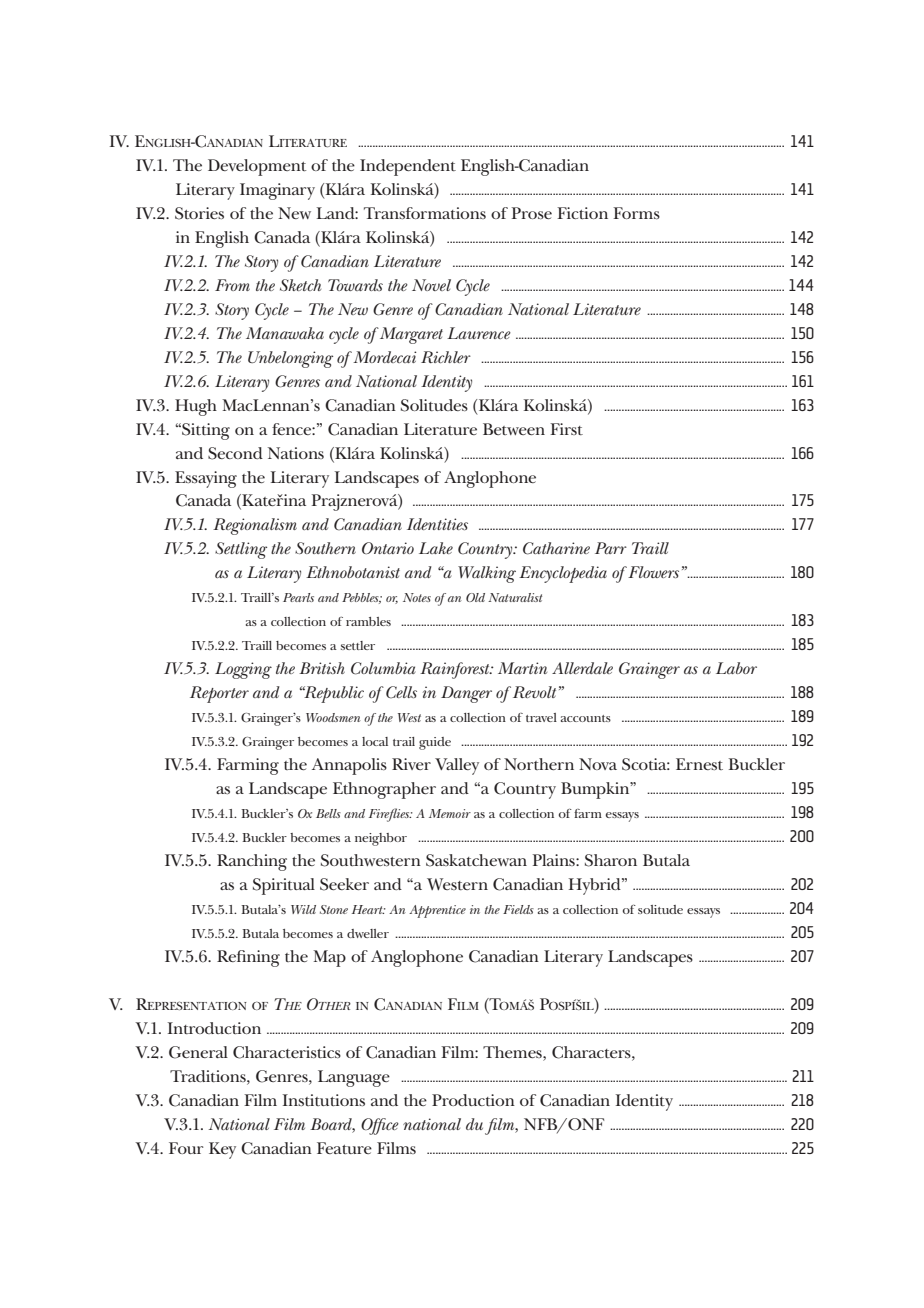 The width and height of the image is (924, 1308). Describe the element at coordinates (219, 694) in the image. I see `Reporter` at that location.
